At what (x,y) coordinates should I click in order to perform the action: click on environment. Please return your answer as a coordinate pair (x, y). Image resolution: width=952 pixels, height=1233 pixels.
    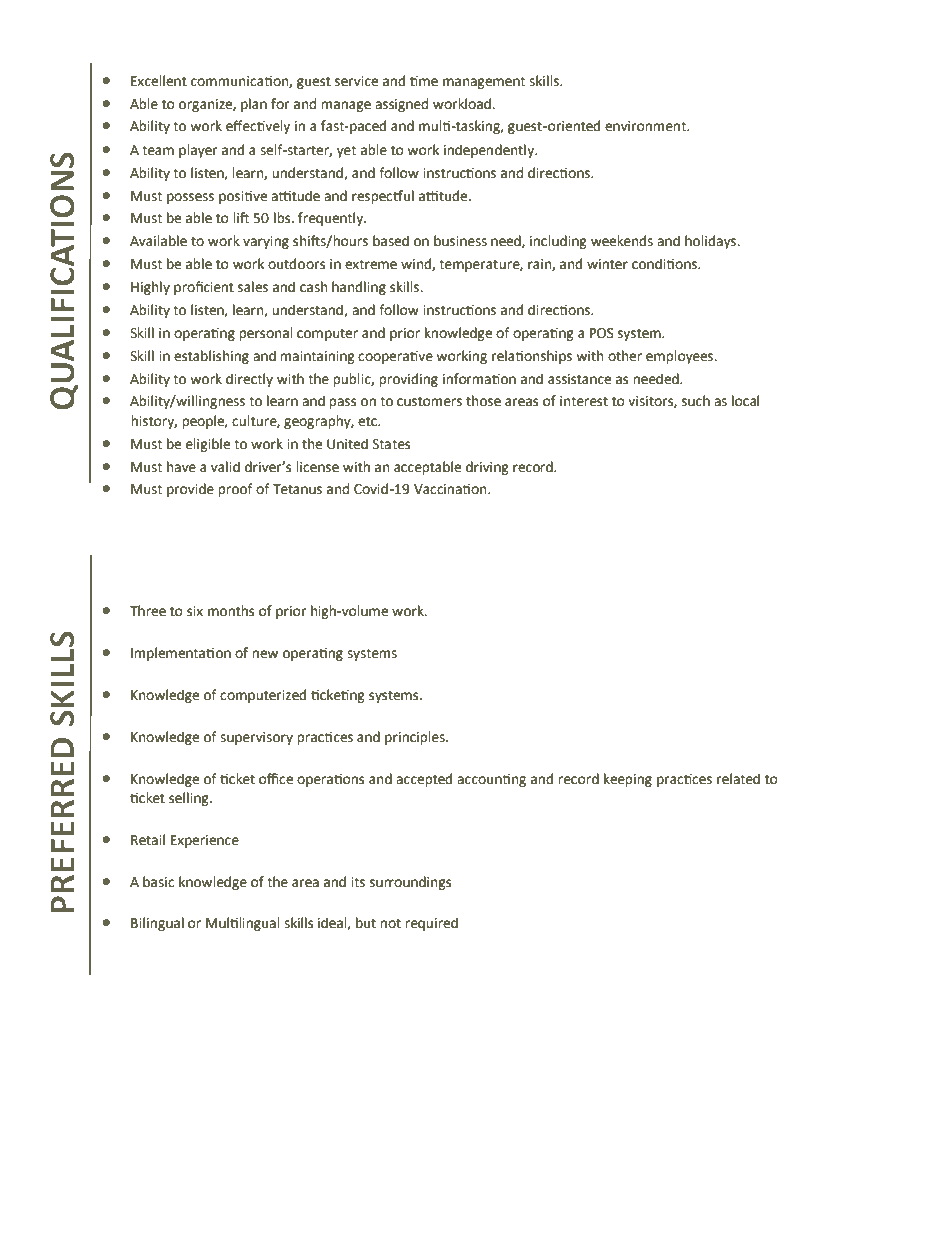
    Looking at the image, I should click on (647, 126).
